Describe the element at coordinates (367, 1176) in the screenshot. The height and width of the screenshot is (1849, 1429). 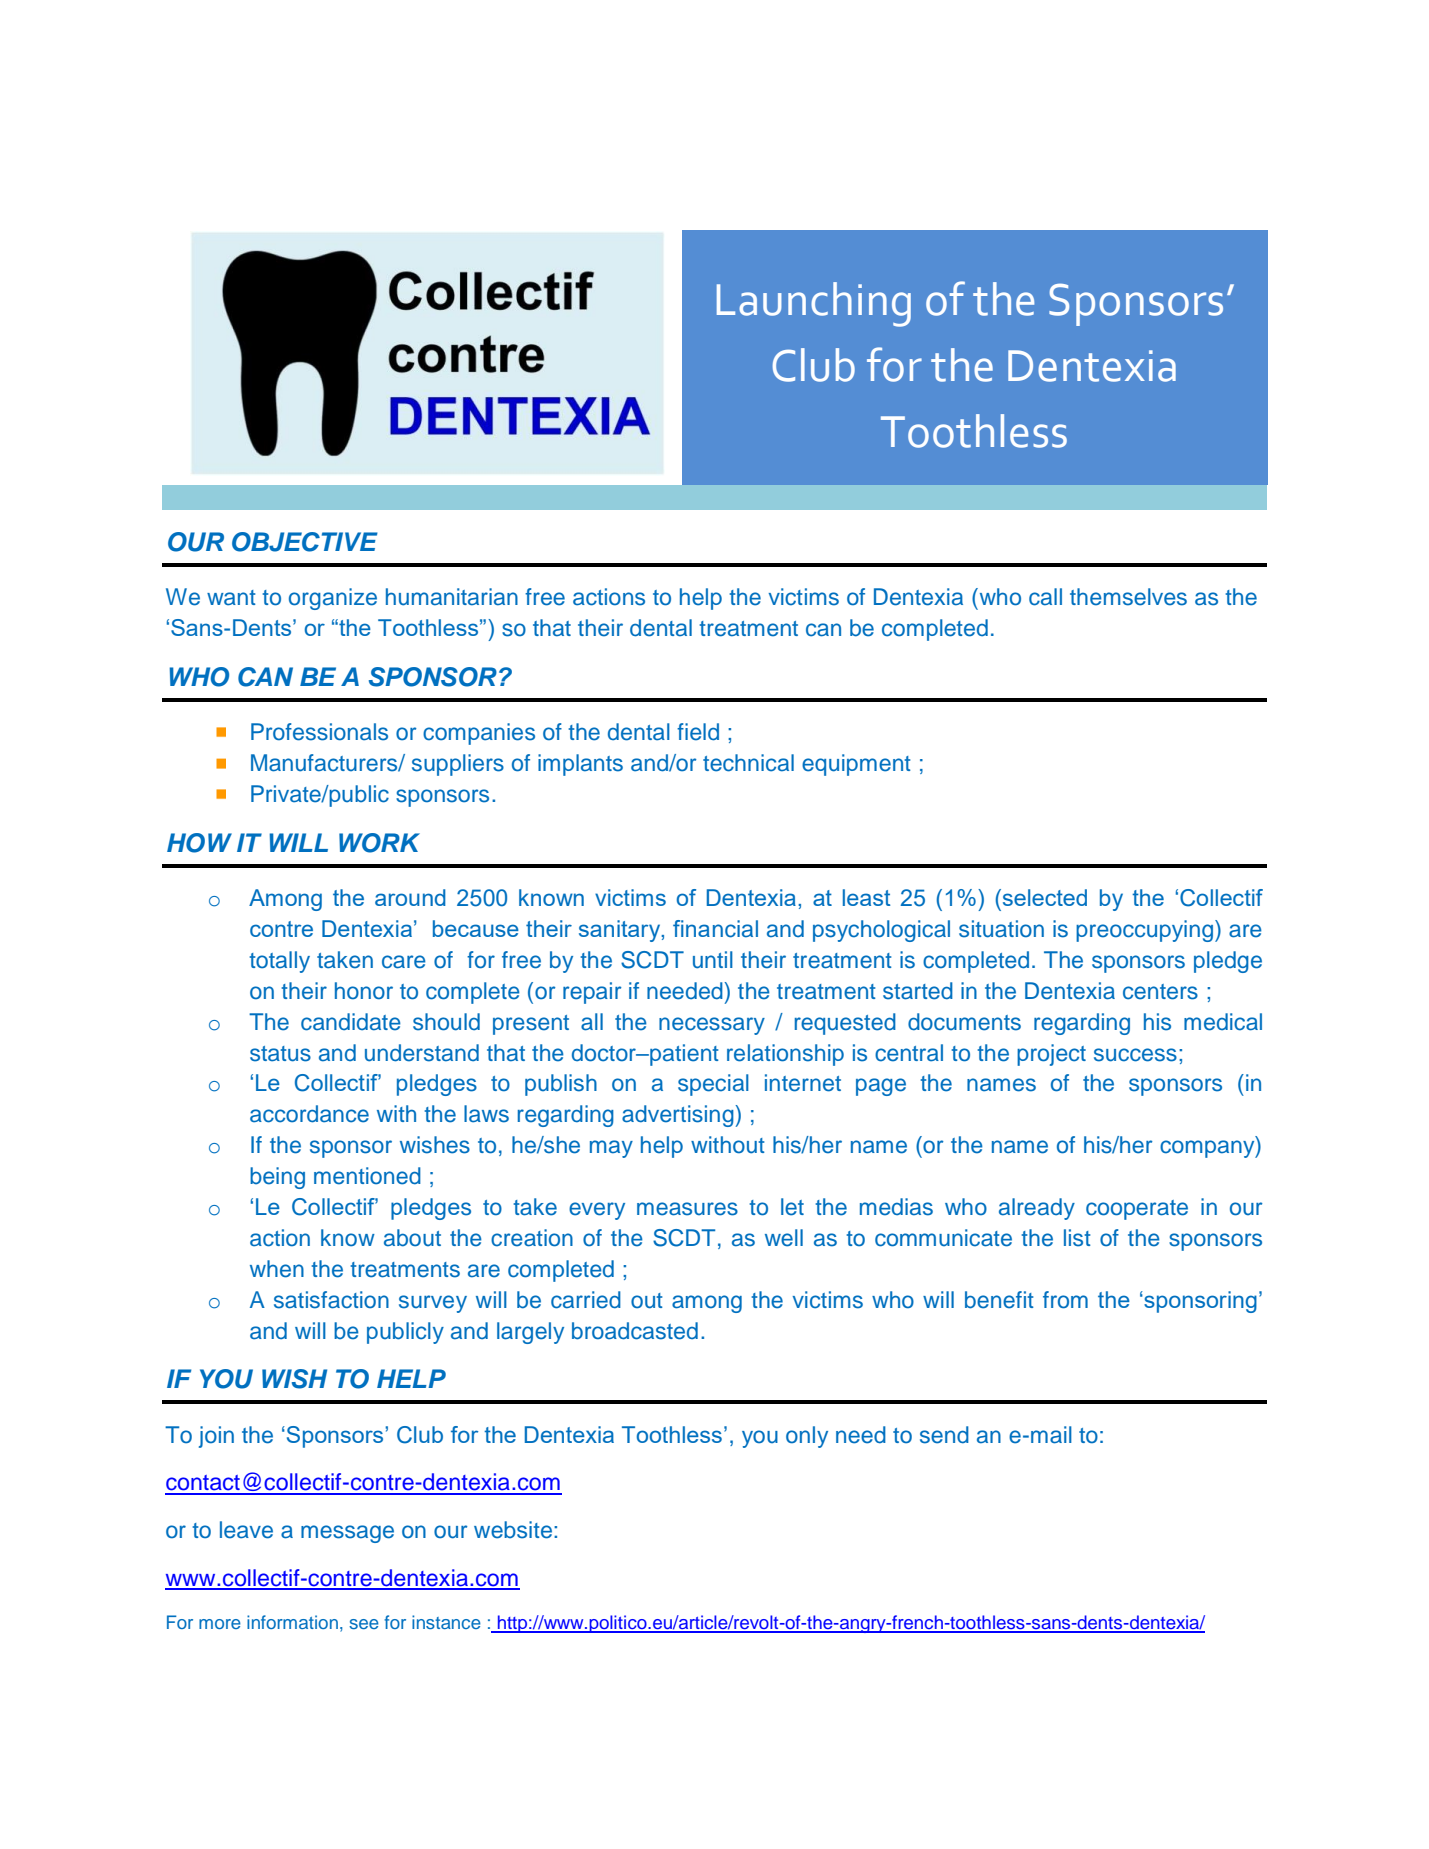
I see `mentioned` at that location.
